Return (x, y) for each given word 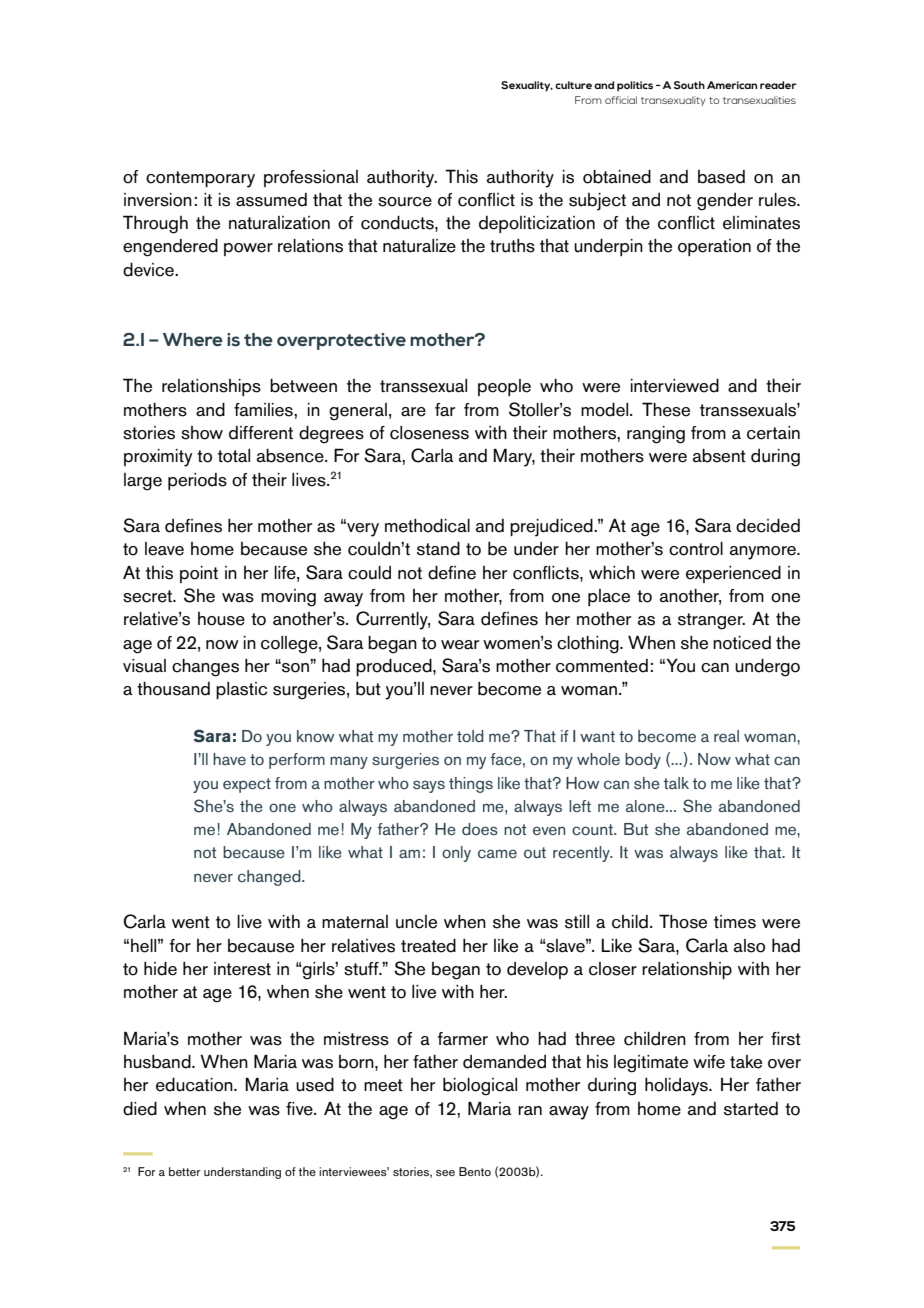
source (405, 202)
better (185, 1171)
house (221, 619)
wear (460, 645)
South (689, 85)
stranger (711, 621)
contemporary (200, 179)
